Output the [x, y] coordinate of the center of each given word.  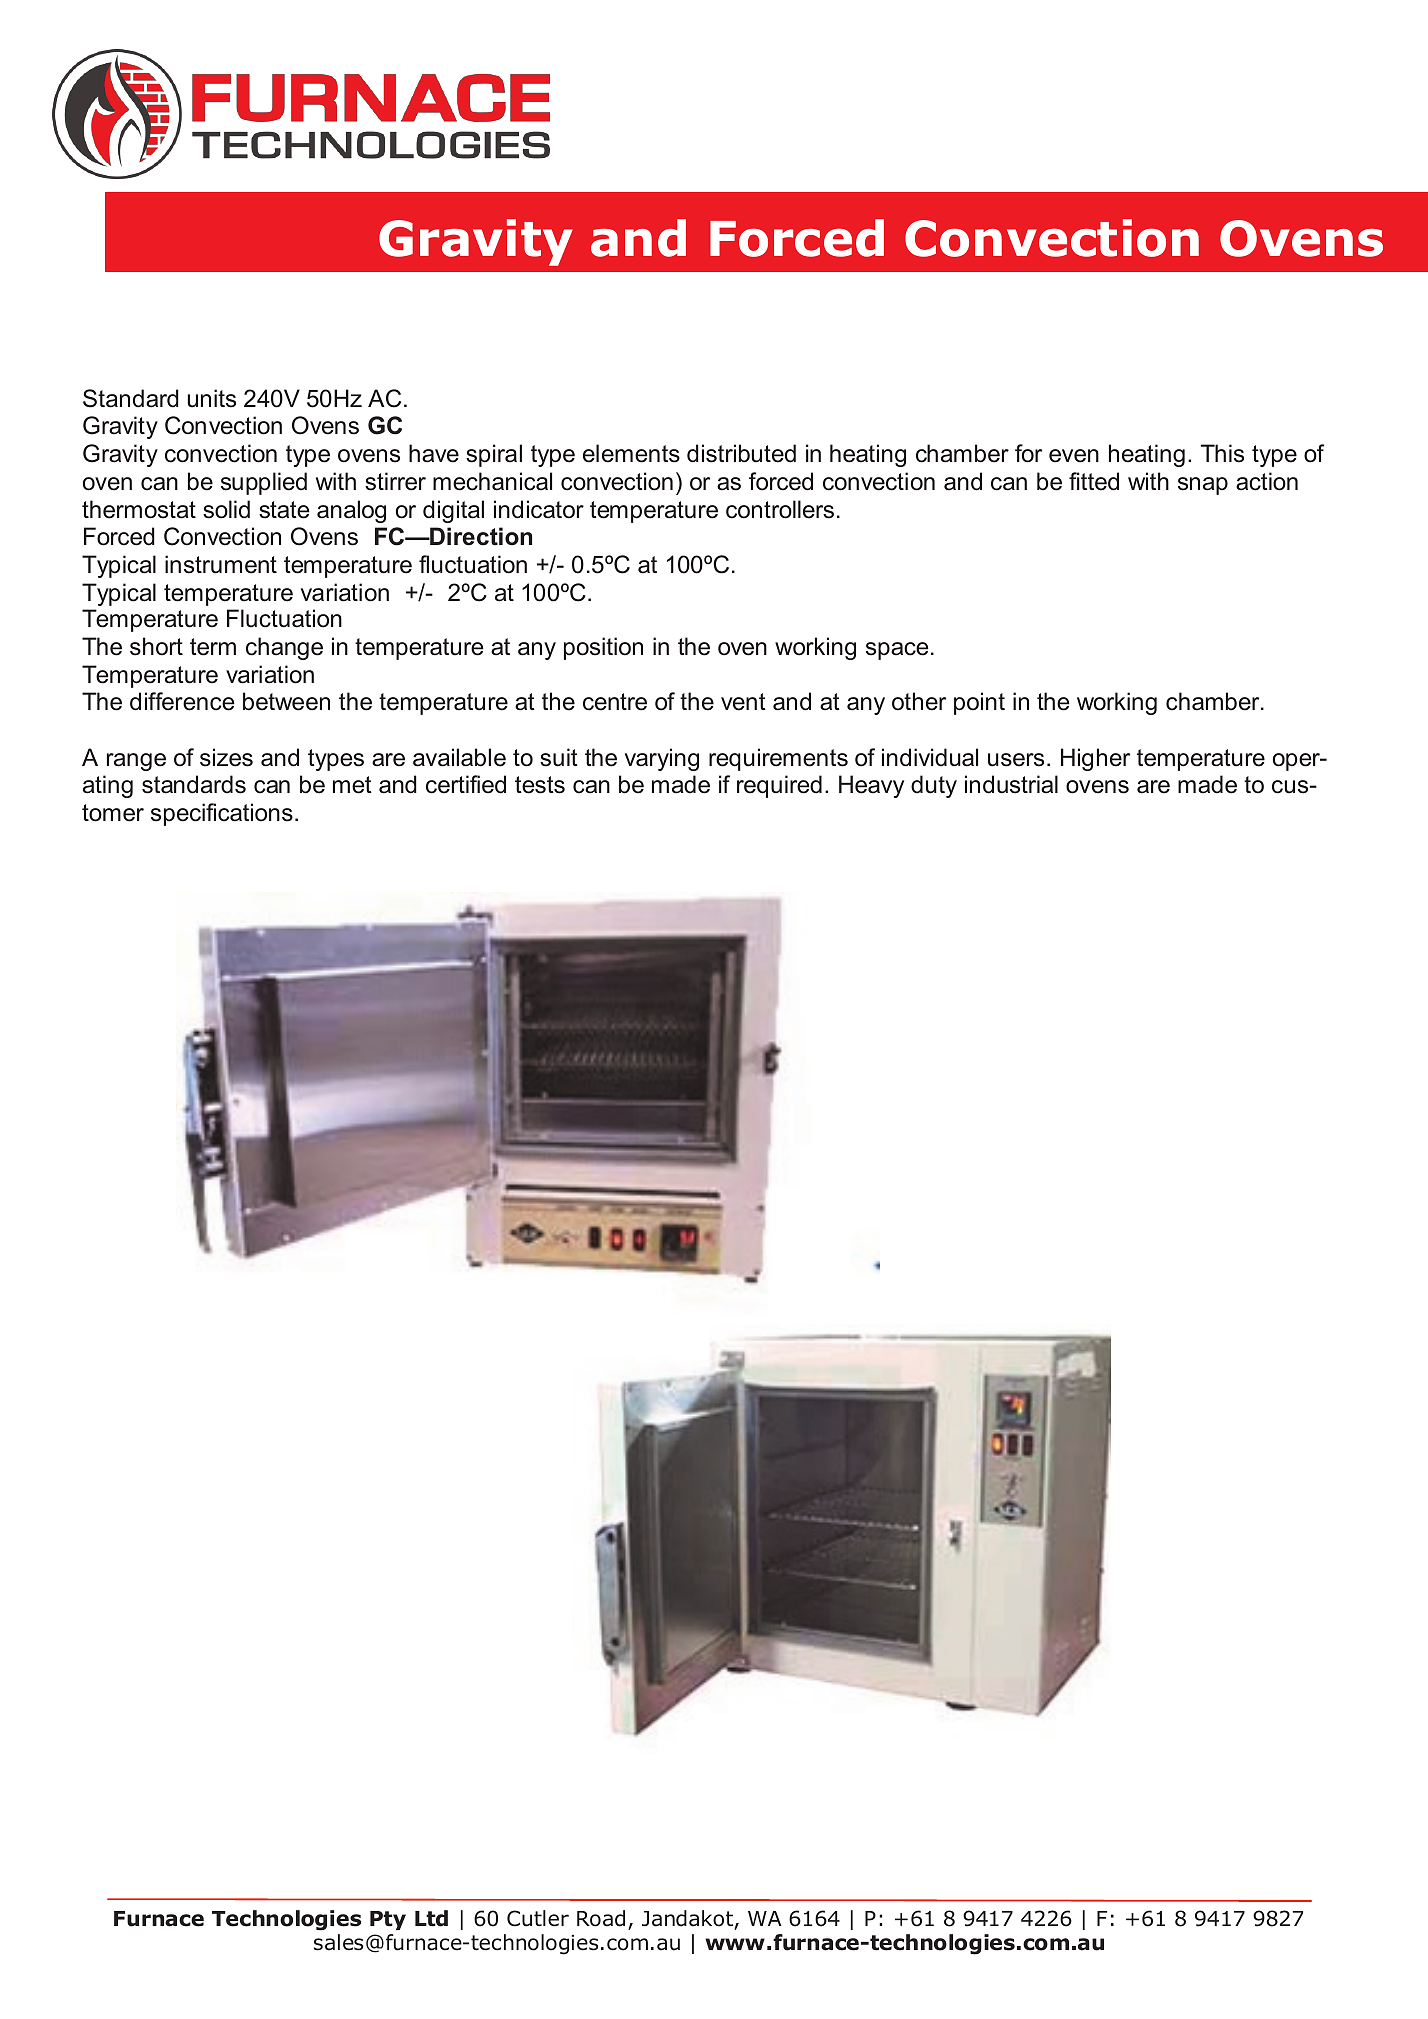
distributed [741, 453]
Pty [388, 1920]
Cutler [538, 1918]
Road [601, 1918]
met [352, 785]
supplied [264, 483]
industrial [1011, 784]
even [1074, 456]
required [779, 786]
